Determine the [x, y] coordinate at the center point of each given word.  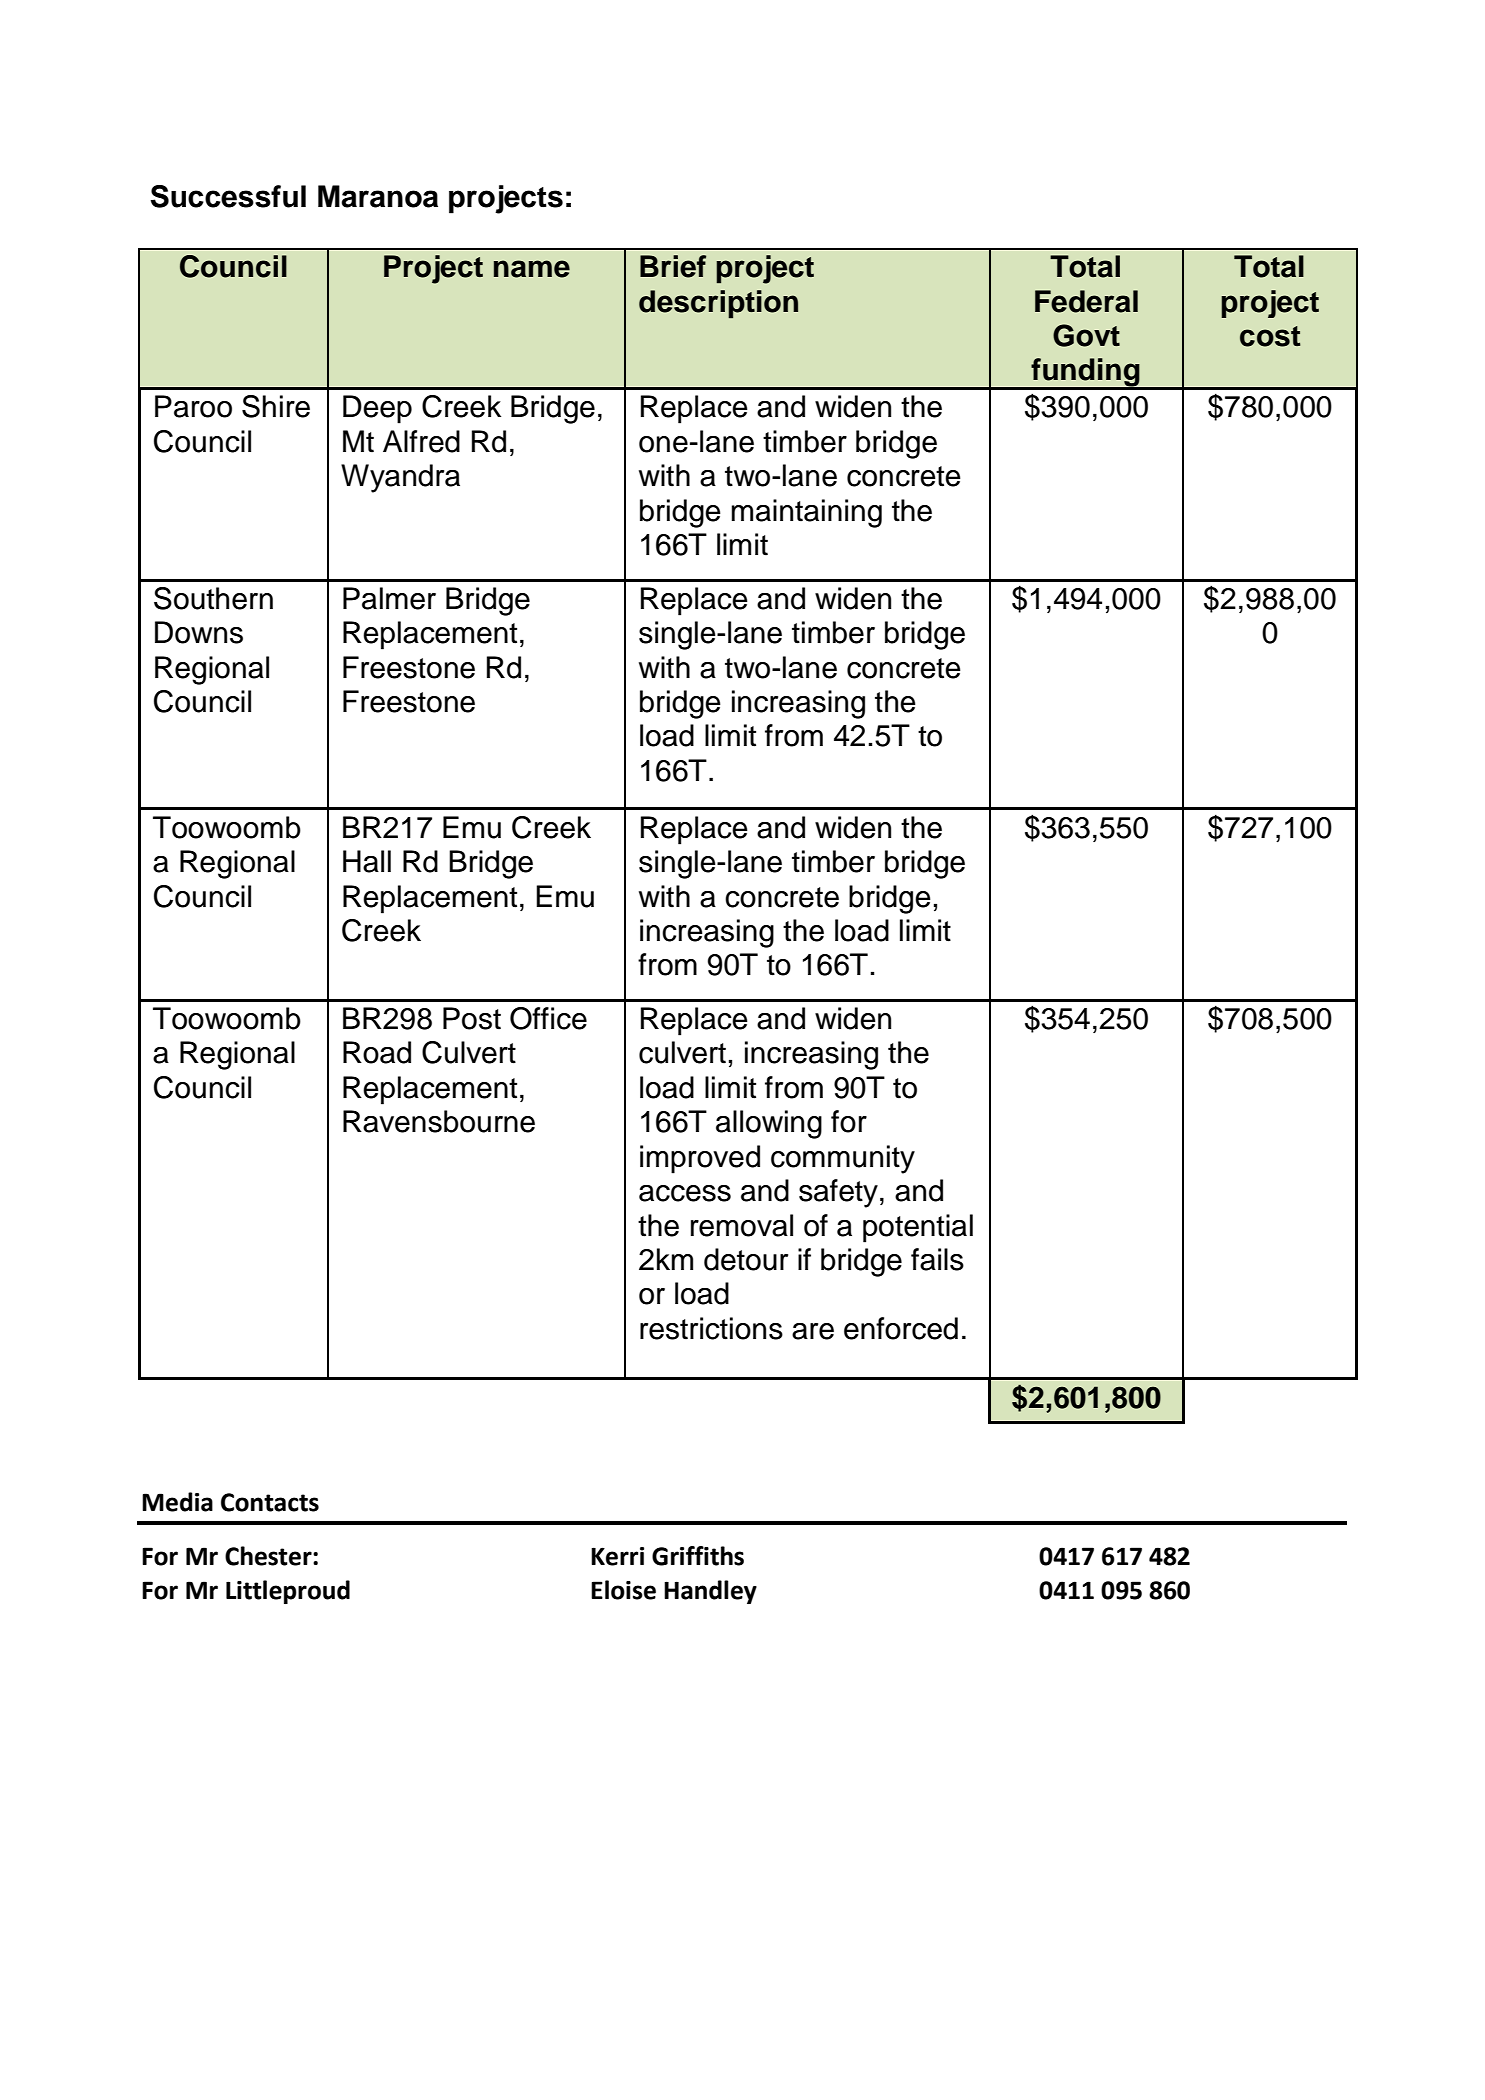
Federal [1086, 301]
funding [1085, 373]
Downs [199, 632]
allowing [769, 1124]
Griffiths [698, 1556]
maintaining [807, 513]
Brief [673, 266]
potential [918, 1228]
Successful [228, 196]
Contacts [270, 1502]
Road [377, 1052]
